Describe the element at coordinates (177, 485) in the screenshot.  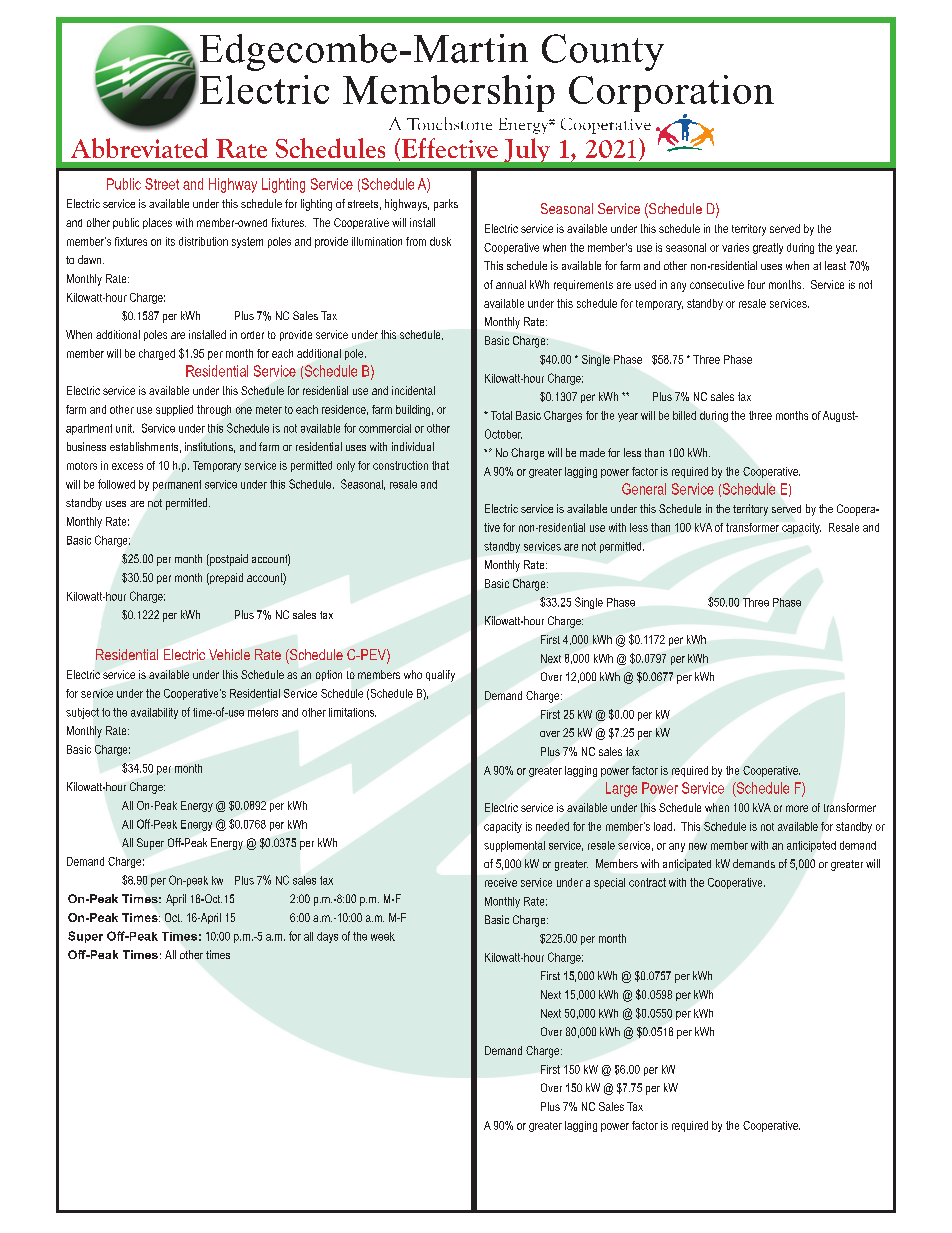
I see `permanent` at that location.
